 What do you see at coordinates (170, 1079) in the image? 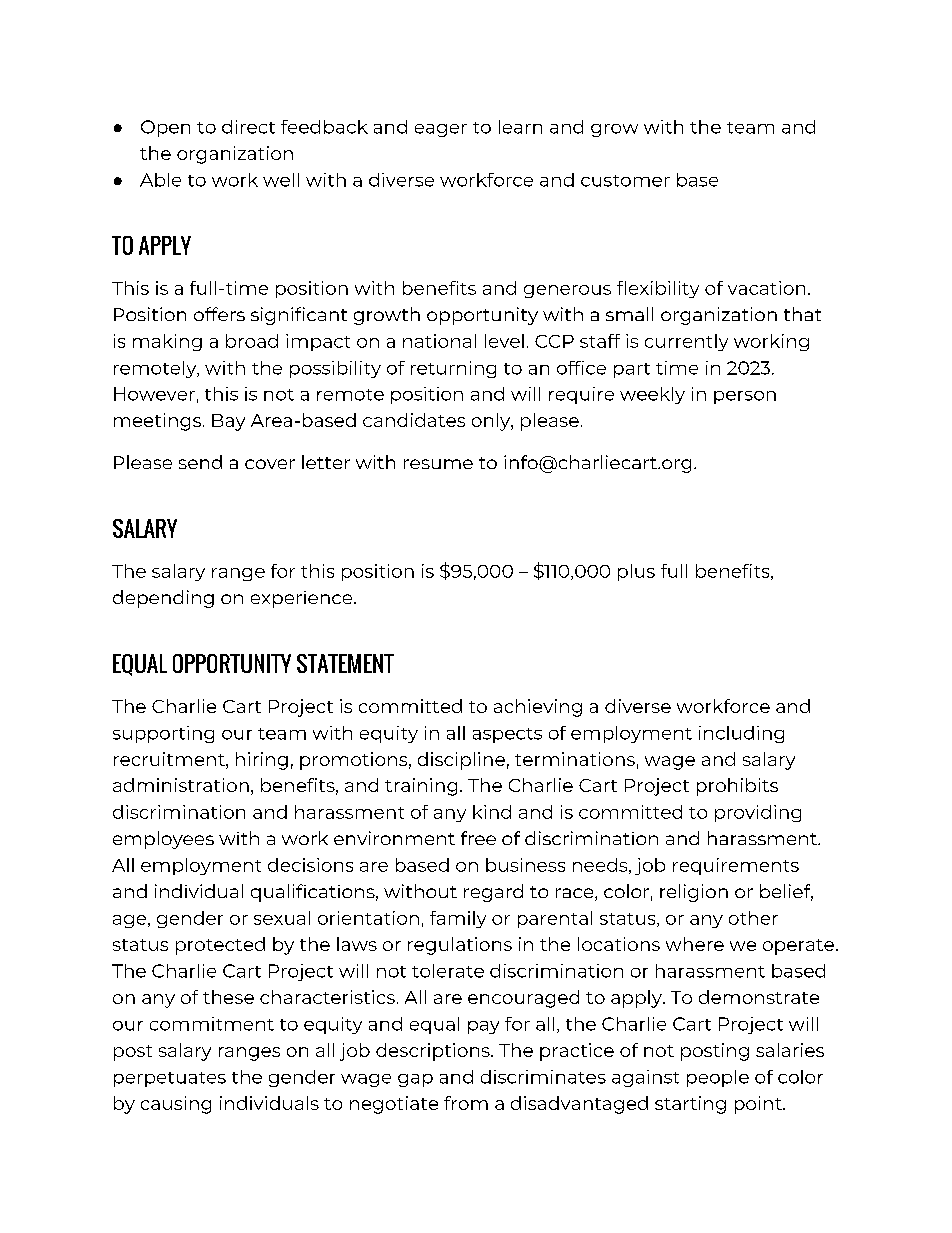
I see `perpetuates` at bounding box center [170, 1079].
